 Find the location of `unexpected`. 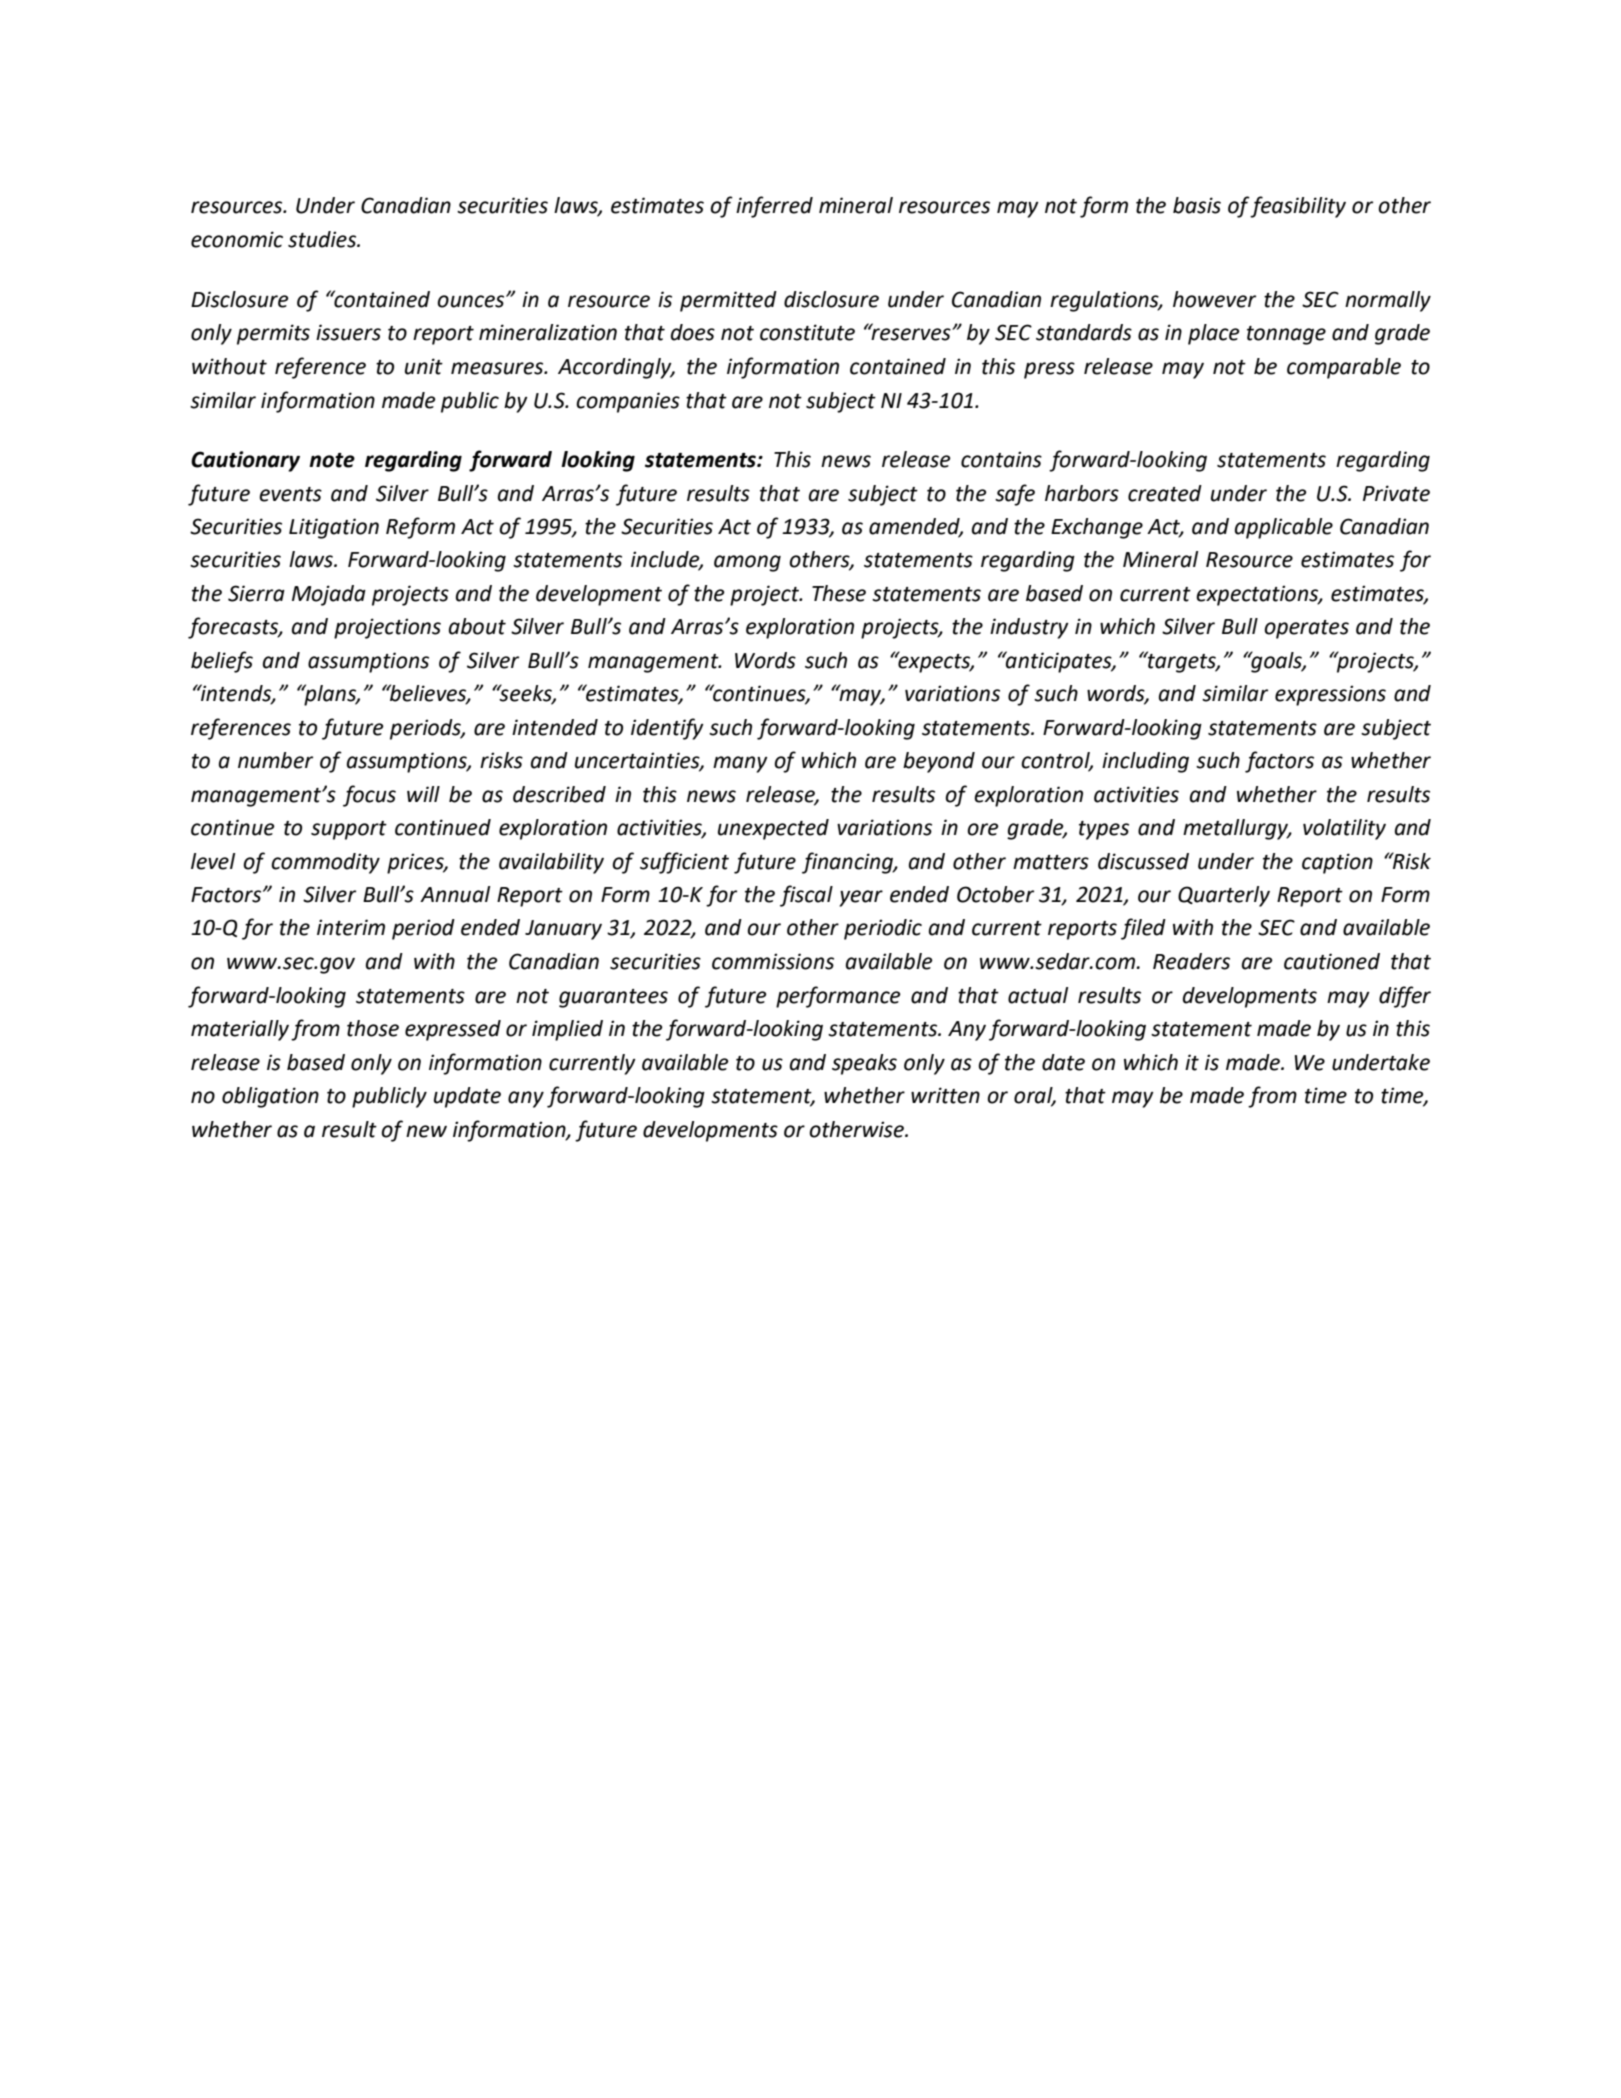

unexpected is located at coordinates (773, 829).
